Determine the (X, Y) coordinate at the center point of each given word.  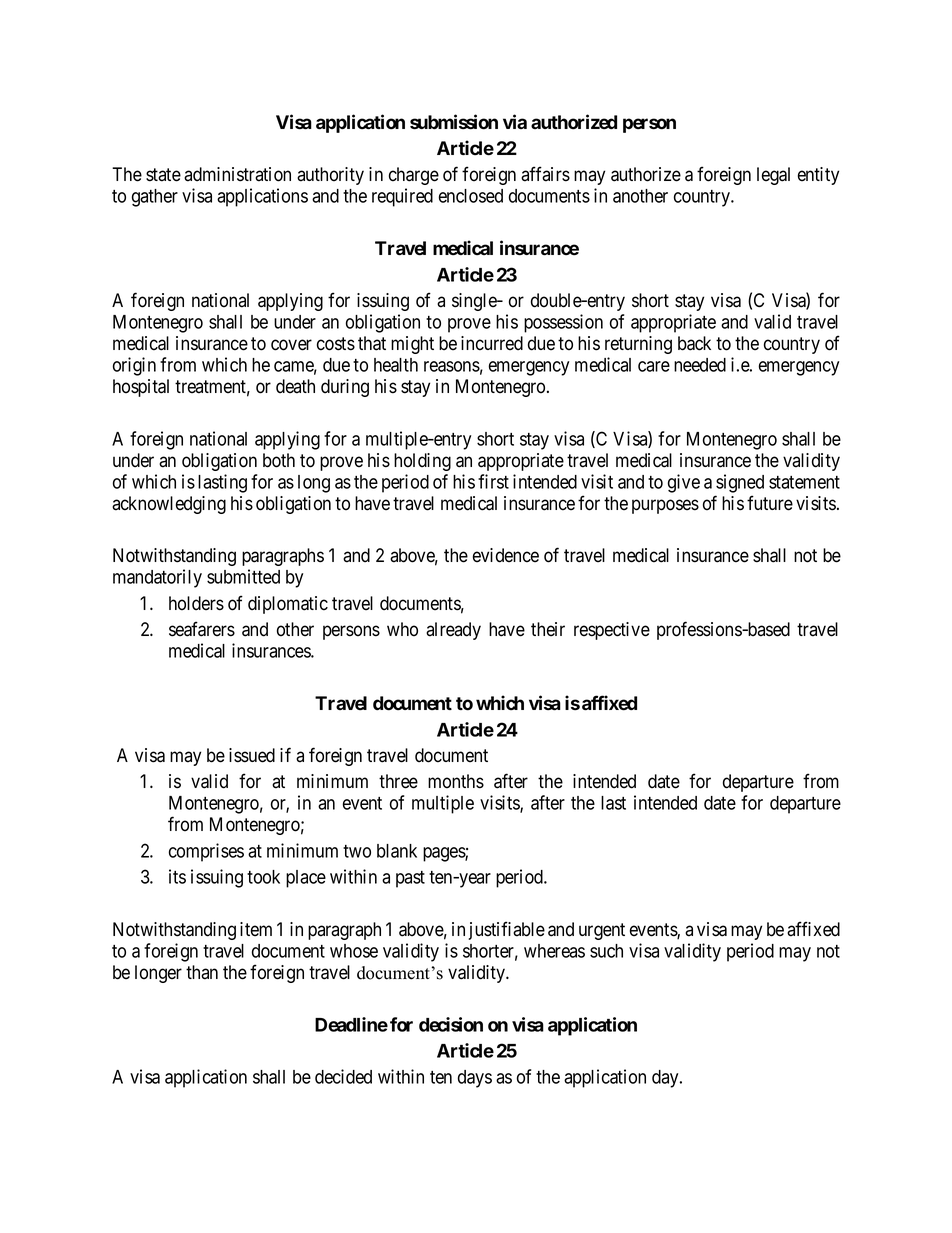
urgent (602, 931)
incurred (492, 343)
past (410, 879)
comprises (206, 852)
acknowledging (169, 505)
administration (237, 174)
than (202, 972)
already (453, 631)
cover (291, 345)
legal (773, 176)
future (770, 503)
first (493, 481)
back (694, 343)
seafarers (202, 629)
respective (612, 631)
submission (454, 122)
